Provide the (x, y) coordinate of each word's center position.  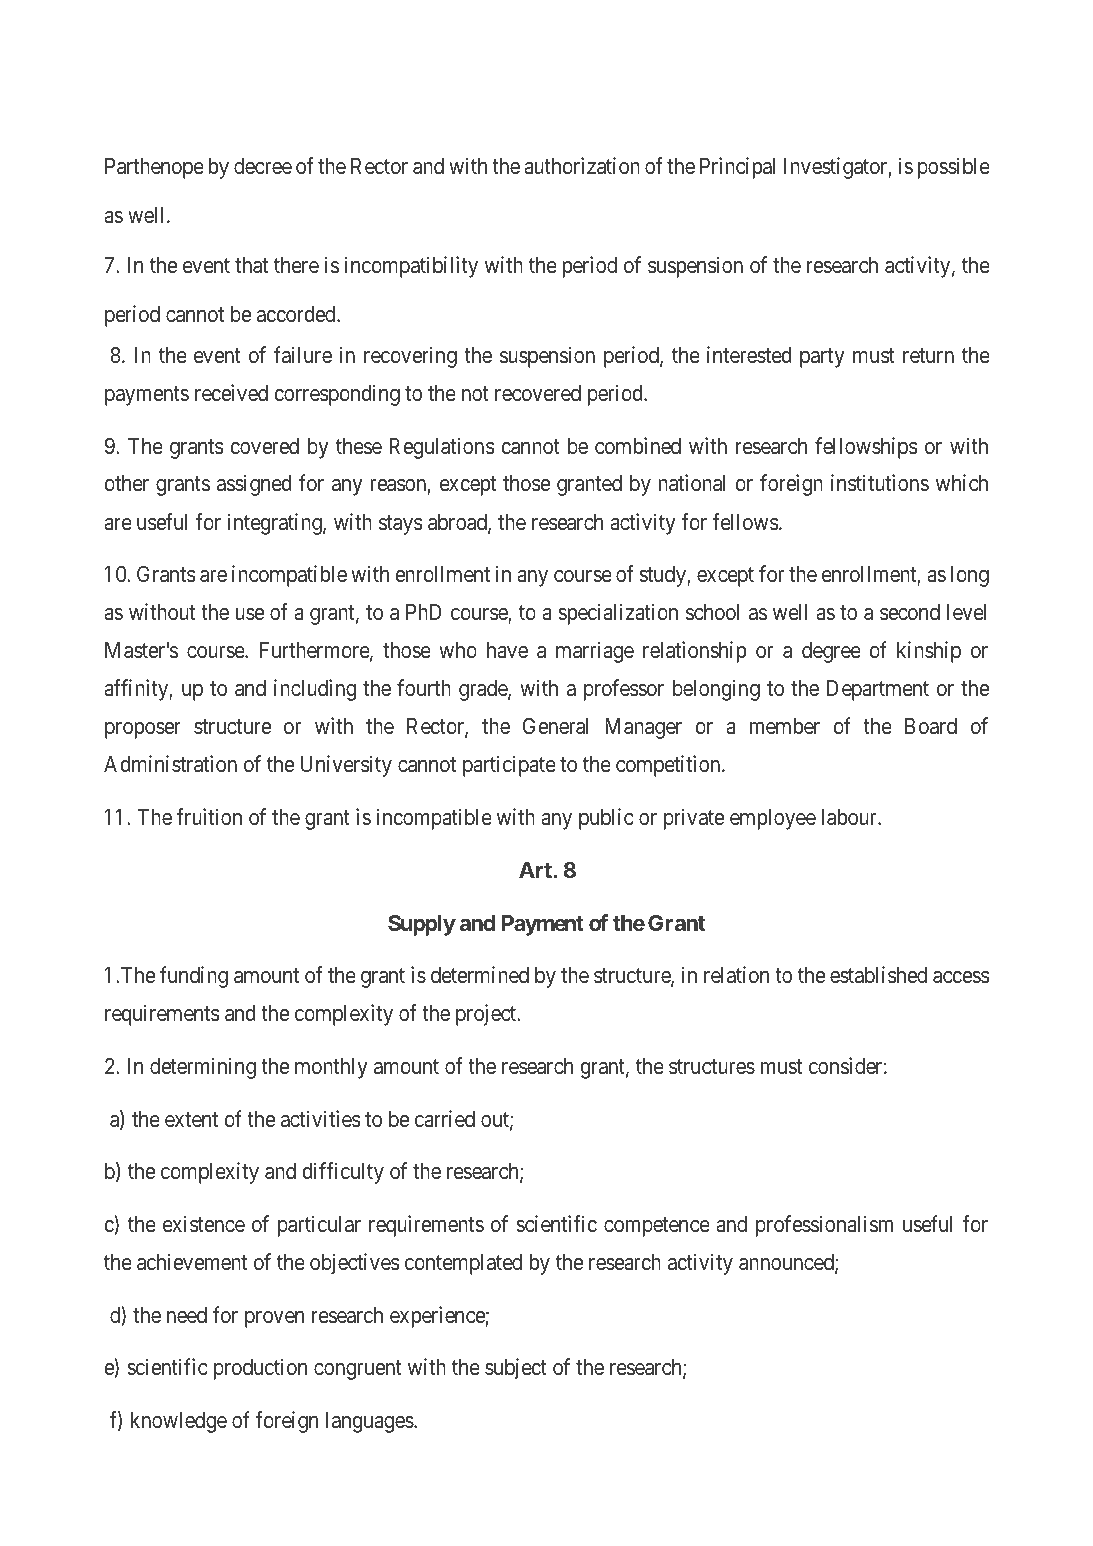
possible (954, 168)
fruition (209, 816)
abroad (458, 523)
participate (509, 766)
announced (787, 1263)
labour (850, 817)
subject (516, 1369)
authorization (582, 166)
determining (203, 1068)
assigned (254, 485)
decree (263, 166)
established (878, 975)
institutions (880, 483)
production (260, 1369)
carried (445, 1119)
